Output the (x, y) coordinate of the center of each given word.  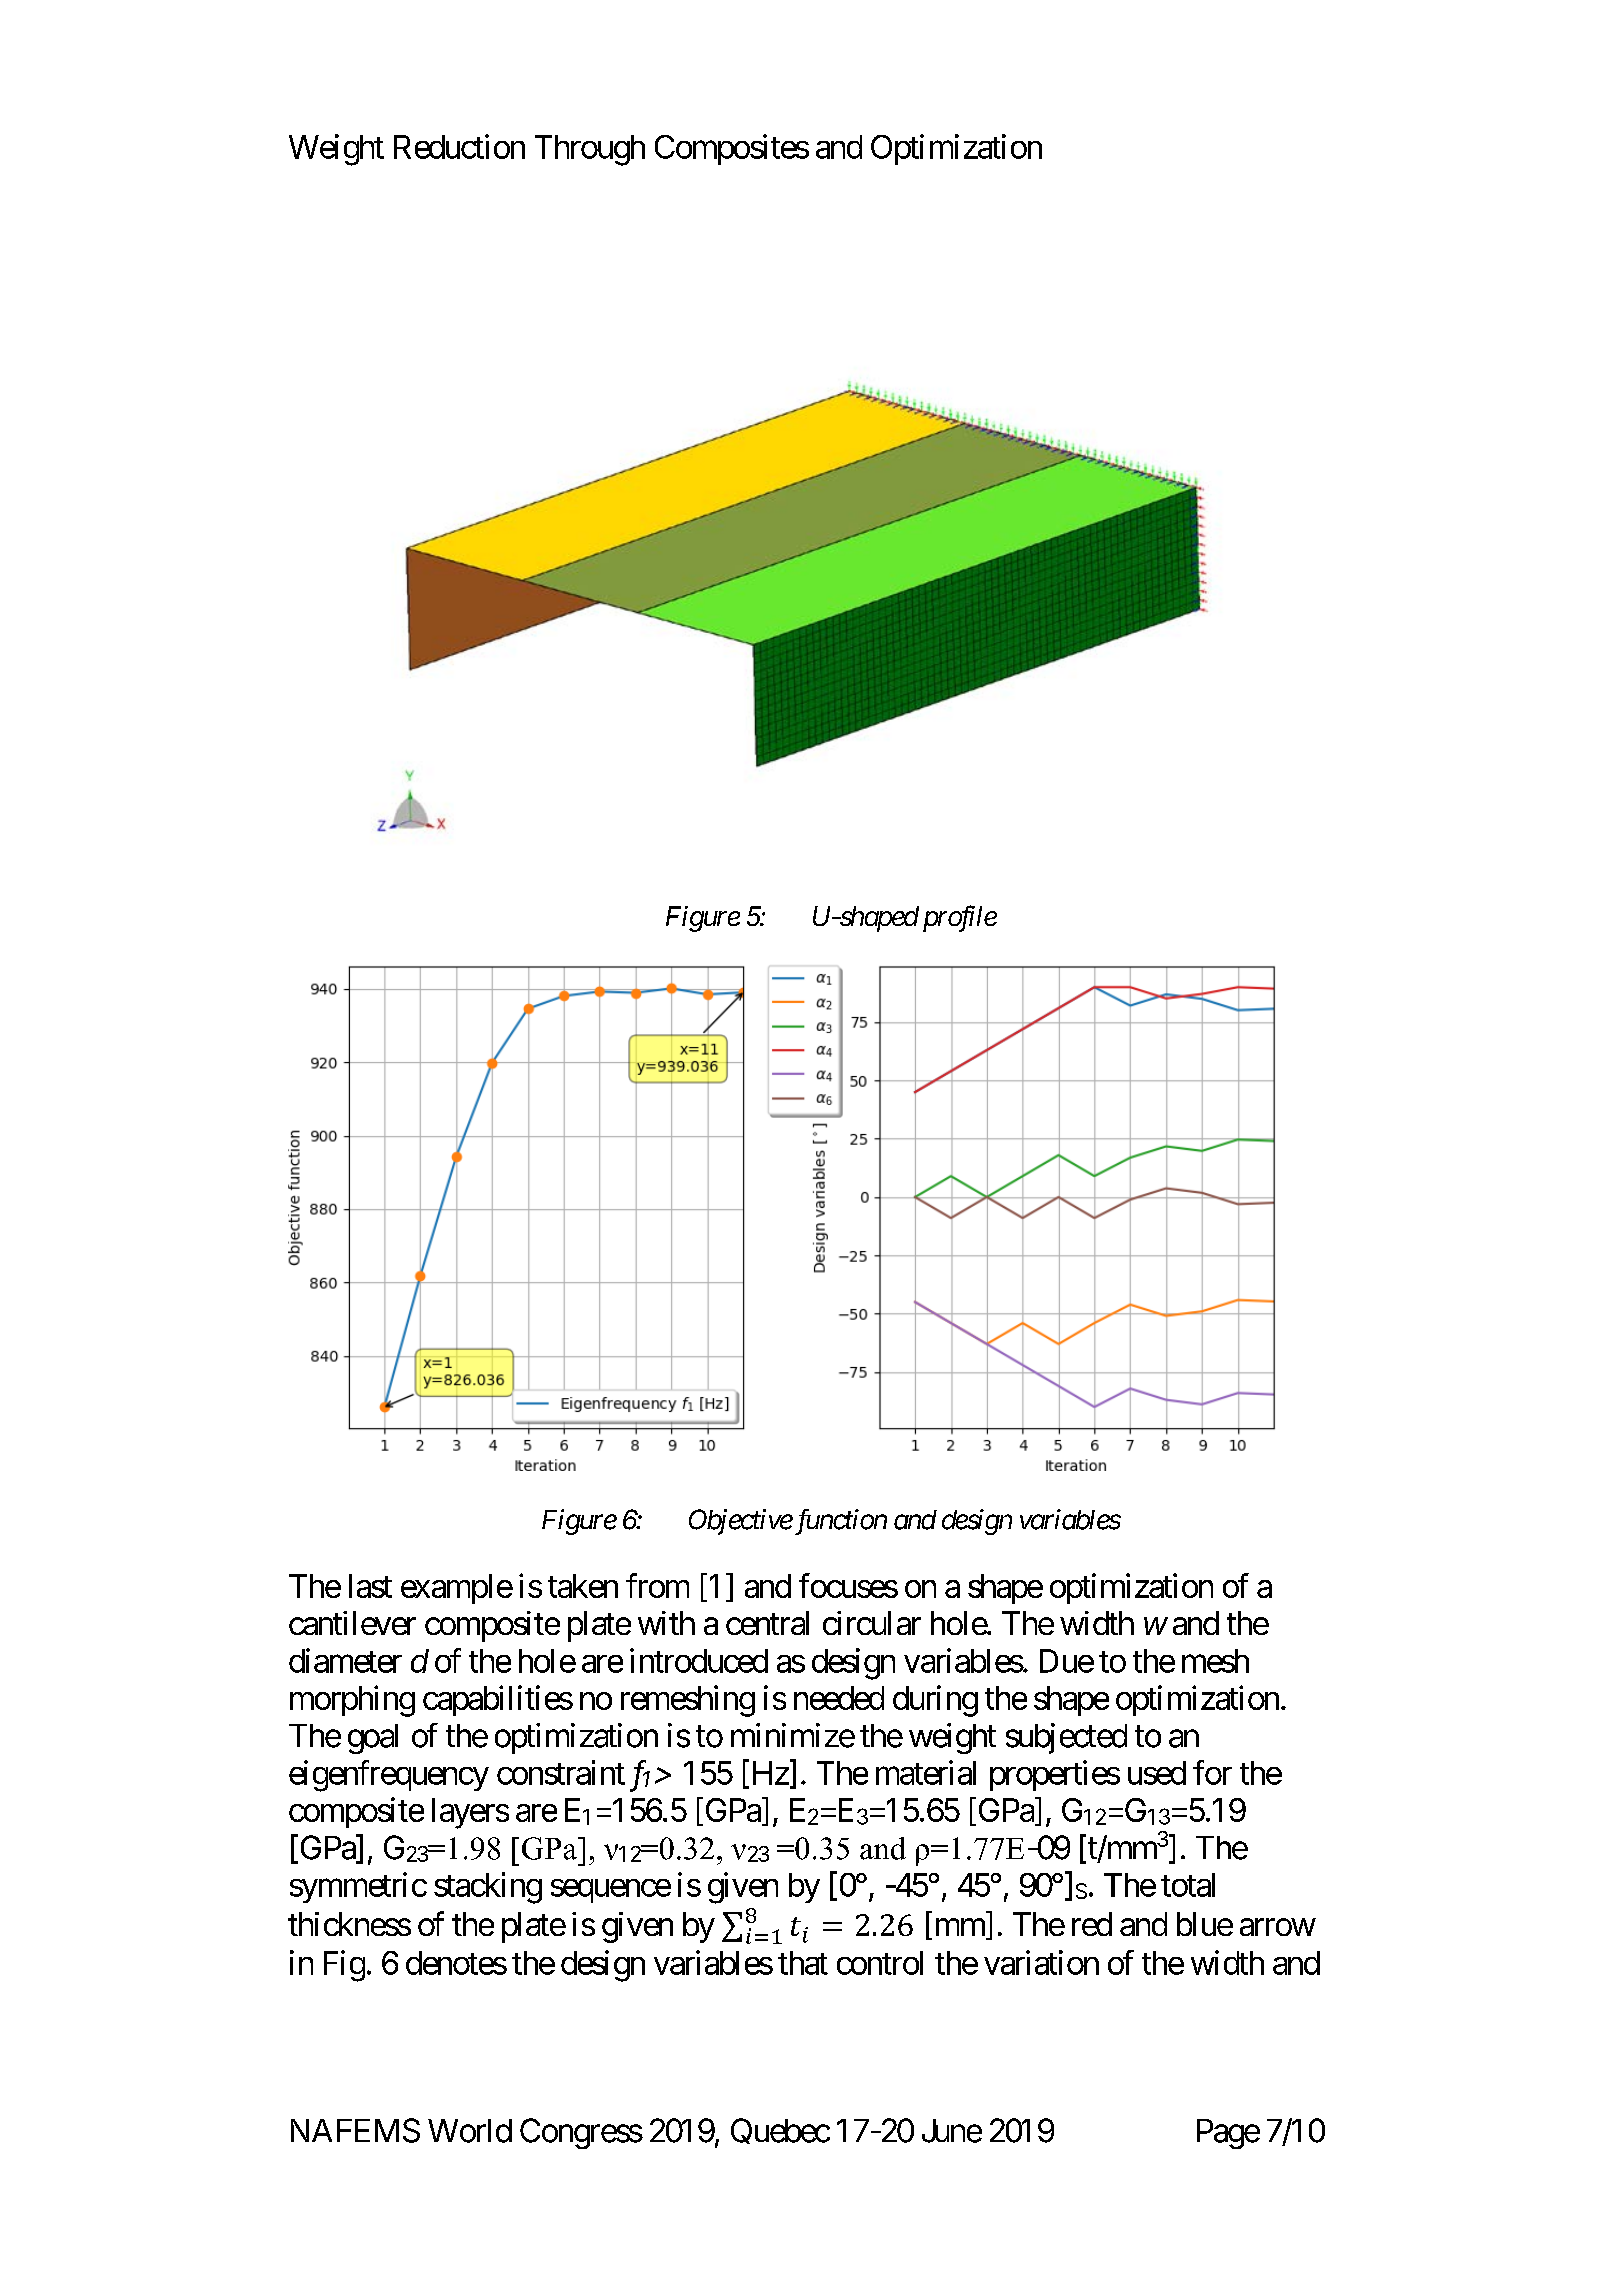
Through (590, 150)
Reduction (459, 146)
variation (1041, 1962)
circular (872, 1623)
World (470, 2131)
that (803, 1963)
